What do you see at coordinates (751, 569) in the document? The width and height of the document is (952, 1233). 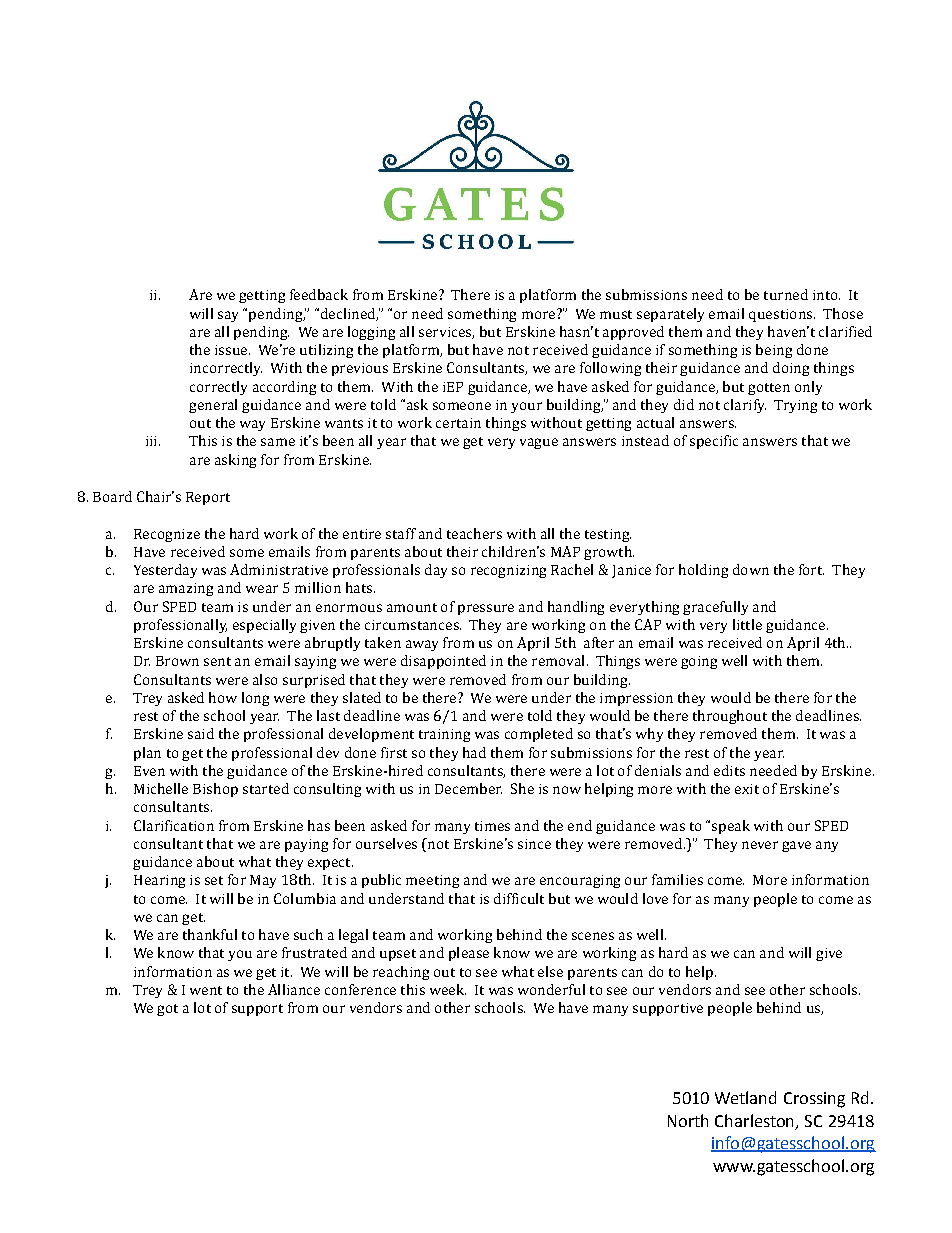 I see `down` at bounding box center [751, 569].
